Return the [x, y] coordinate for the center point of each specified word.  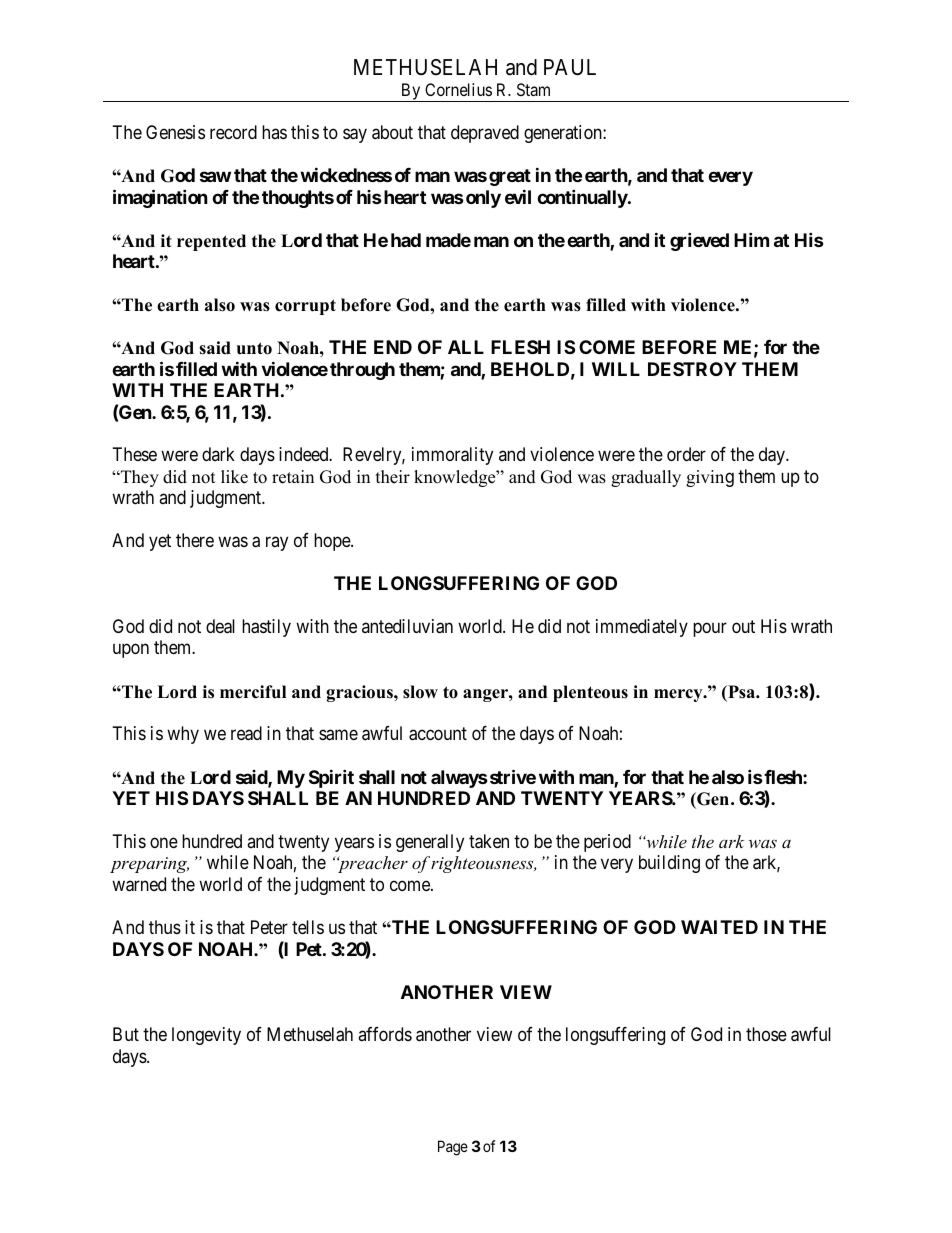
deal [220, 626]
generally [430, 843]
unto [254, 348]
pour [710, 629]
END [393, 347]
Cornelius [458, 89]
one [164, 842]
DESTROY [692, 369]
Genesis [175, 132]
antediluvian [407, 626]
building [669, 864]
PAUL [570, 67]
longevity [206, 1036]
